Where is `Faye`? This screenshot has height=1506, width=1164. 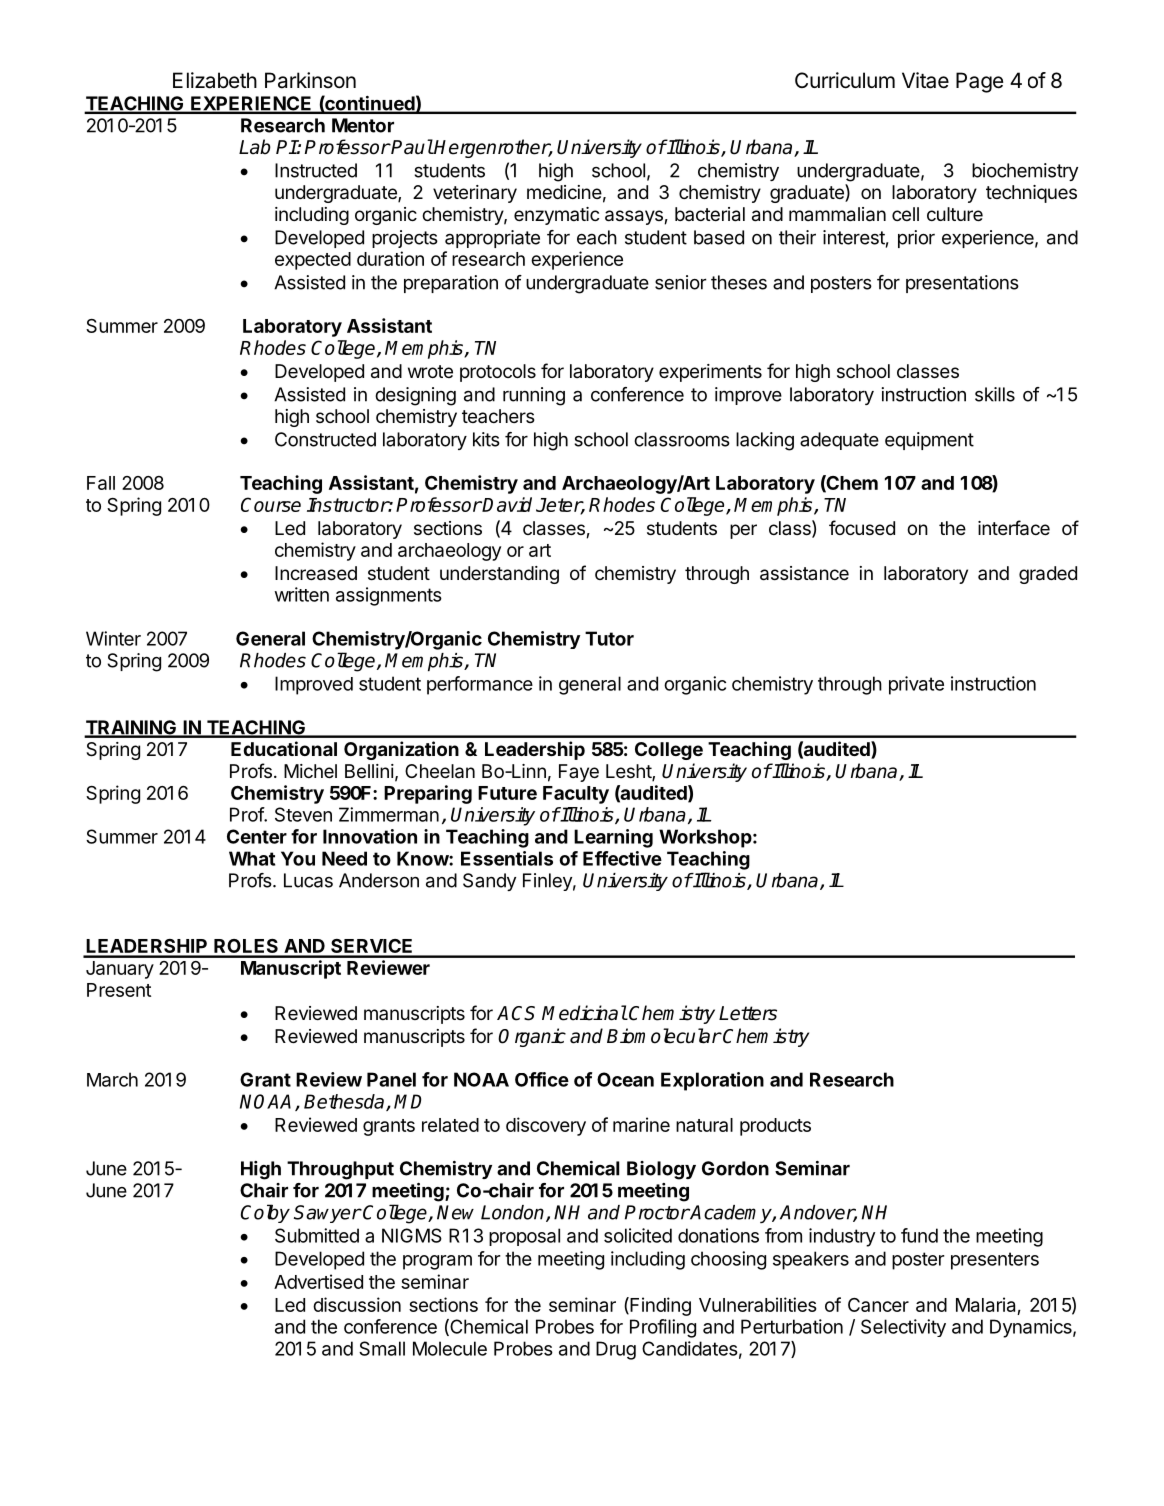 Faye is located at coordinates (579, 773).
